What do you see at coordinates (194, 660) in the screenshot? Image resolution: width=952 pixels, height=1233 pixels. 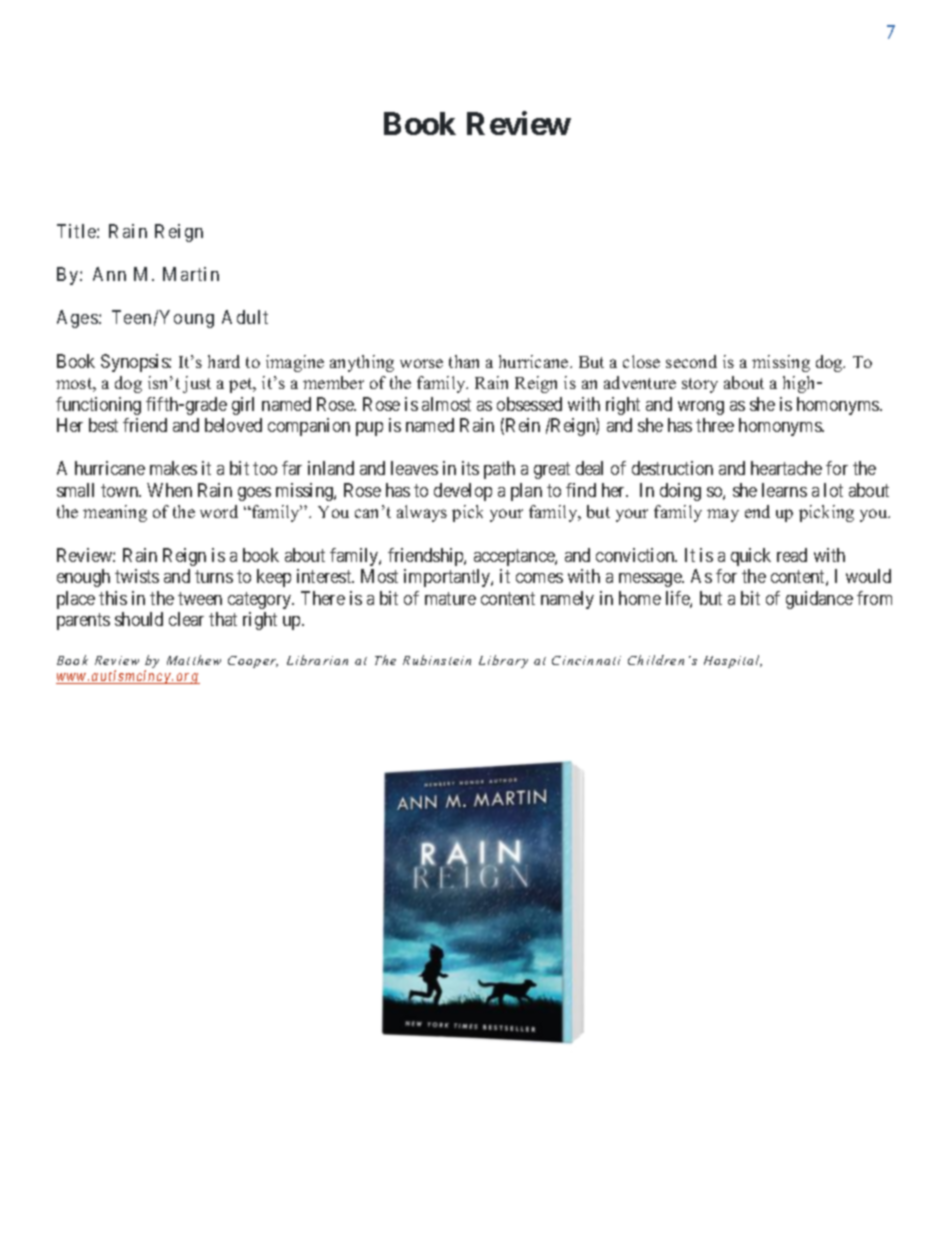 I see `Matthew` at bounding box center [194, 660].
